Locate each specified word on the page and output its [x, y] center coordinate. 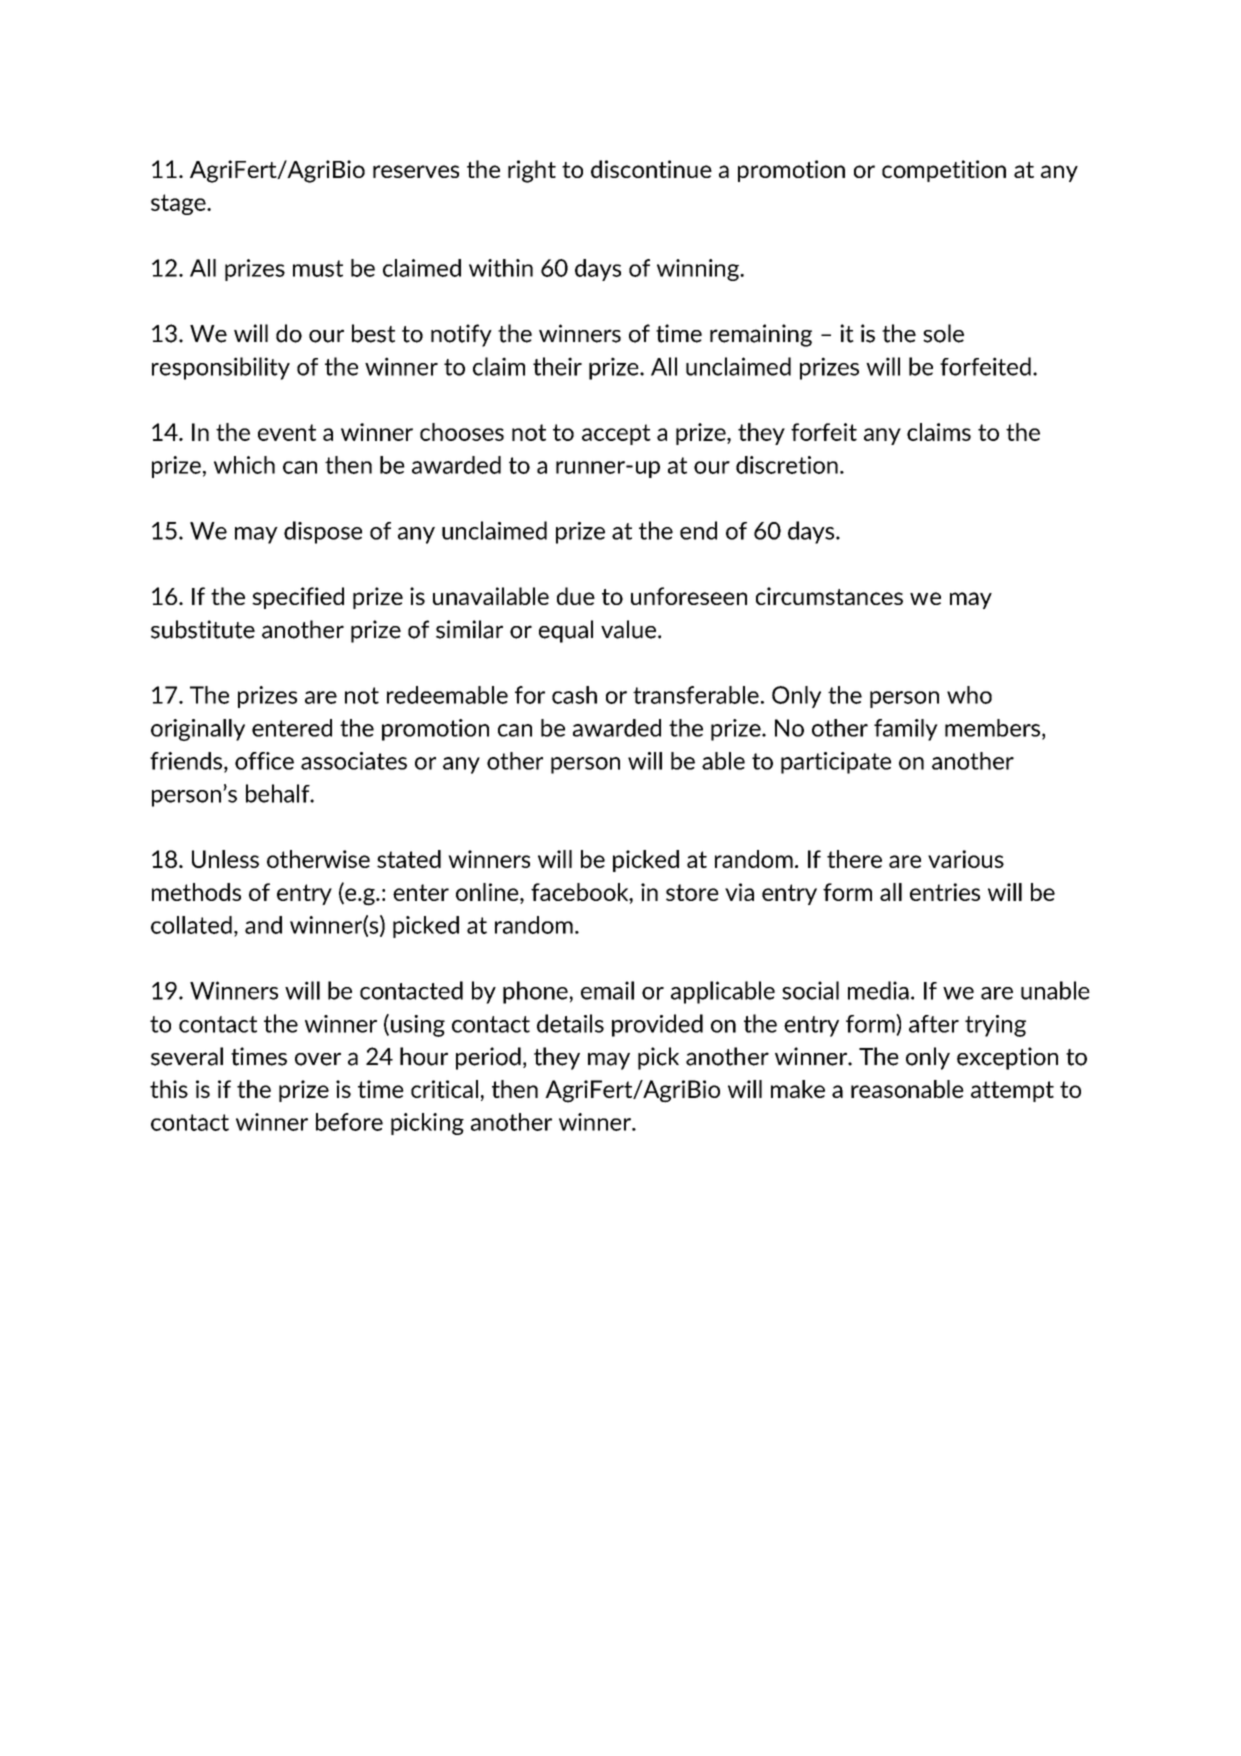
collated [191, 925]
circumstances [829, 596]
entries [945, 892]
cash [574, 695]
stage [179, 204]
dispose [323, 532]
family [906, 730]
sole [943, 333]
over [318, 1059]
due [576, 596]
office [264, 761]
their [557, 366]
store [692, 892]
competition [944, 171]
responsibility [221, 368]
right [532, 171]
